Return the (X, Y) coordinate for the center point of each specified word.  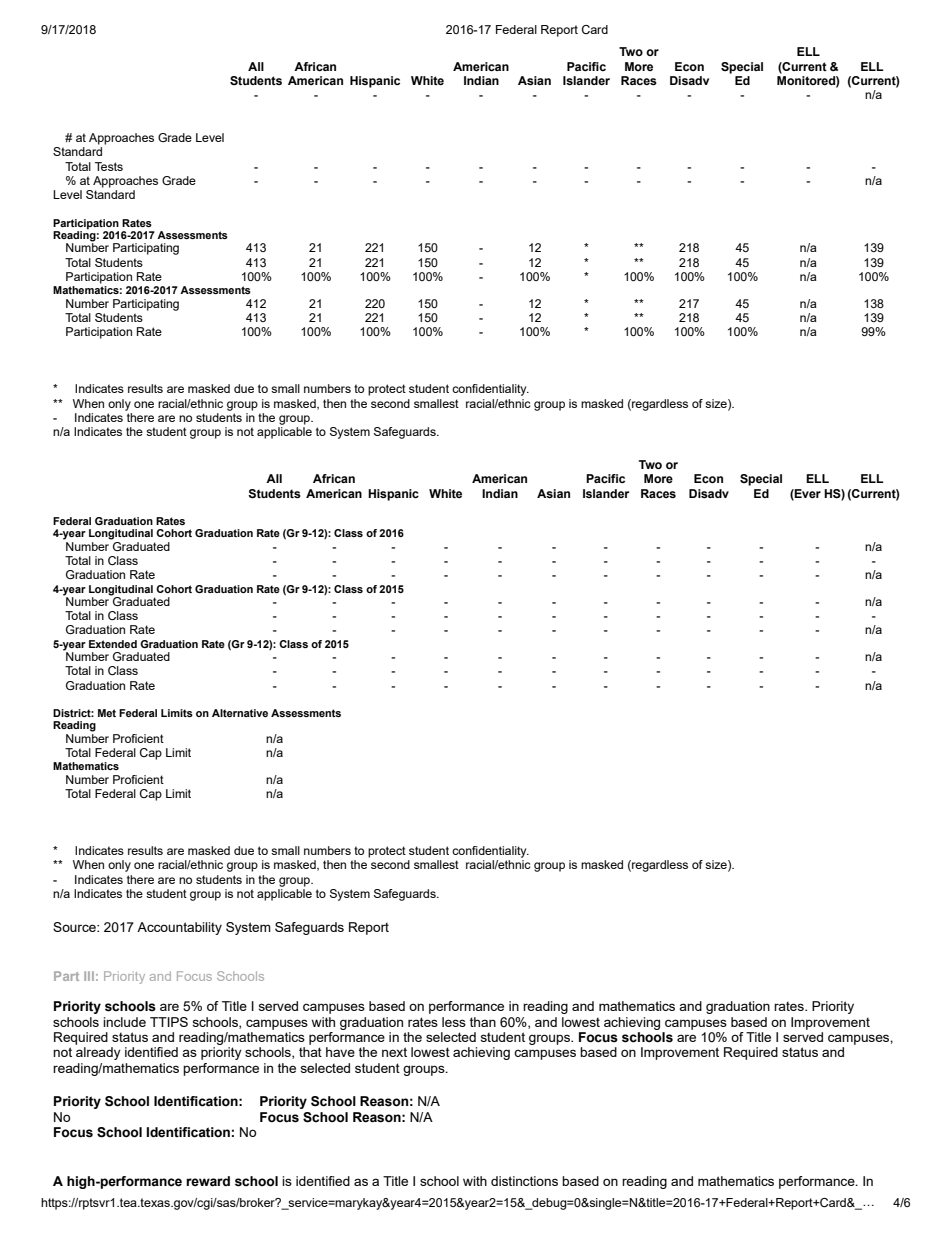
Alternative (240, 713)
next (394, 1052)
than (483, 1022)
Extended (113, 644)
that (310, 1052)
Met (107, 713)
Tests (109, 166)
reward (208, 1181)
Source (75, 927)
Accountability (179, 928)
